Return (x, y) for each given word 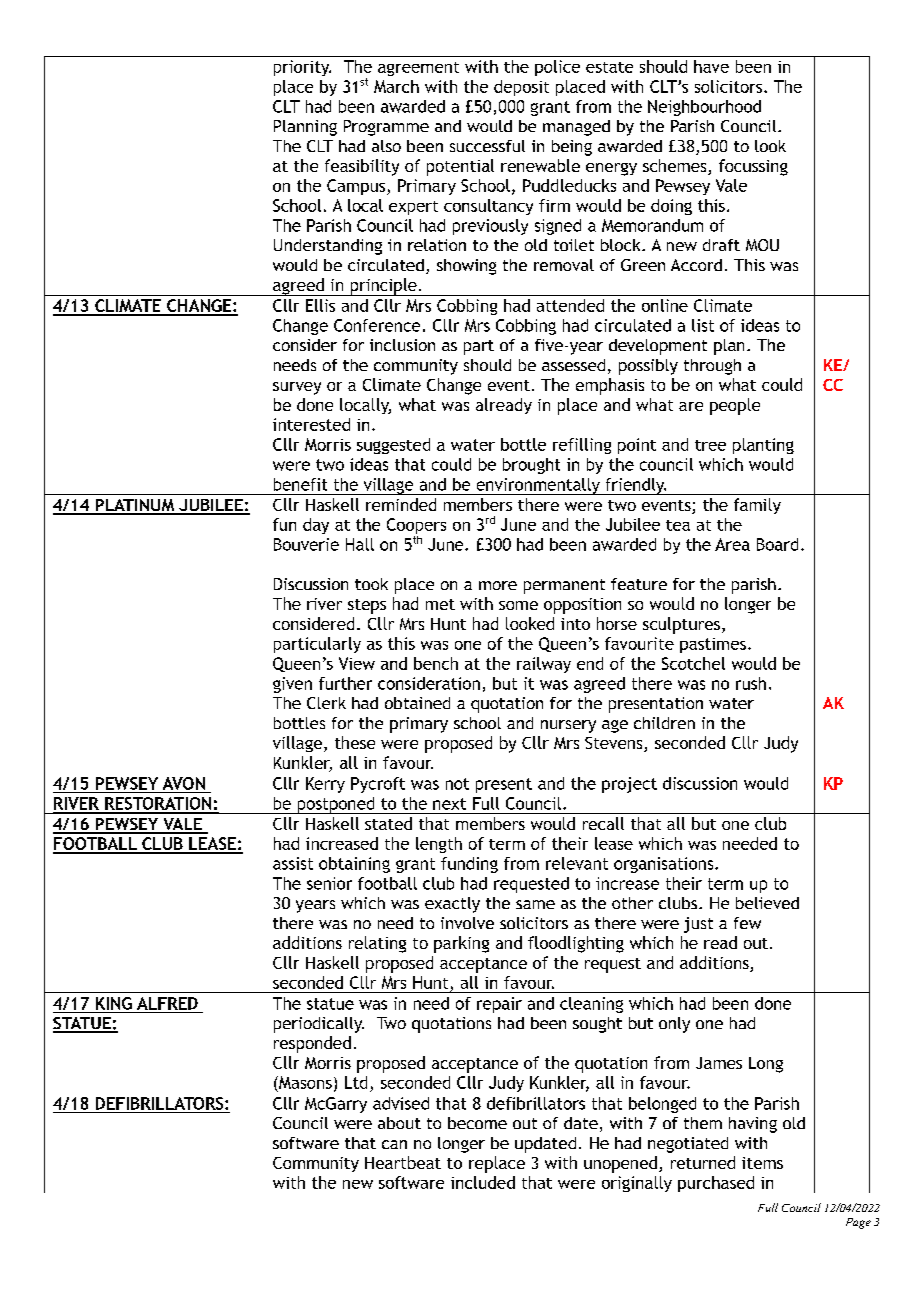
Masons (304, 1082)
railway (544, 665)
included (483, 1182)
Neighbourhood (704, 108)
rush (751, 683)
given (292, 685)
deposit (521, 88)
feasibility (362, 167)
